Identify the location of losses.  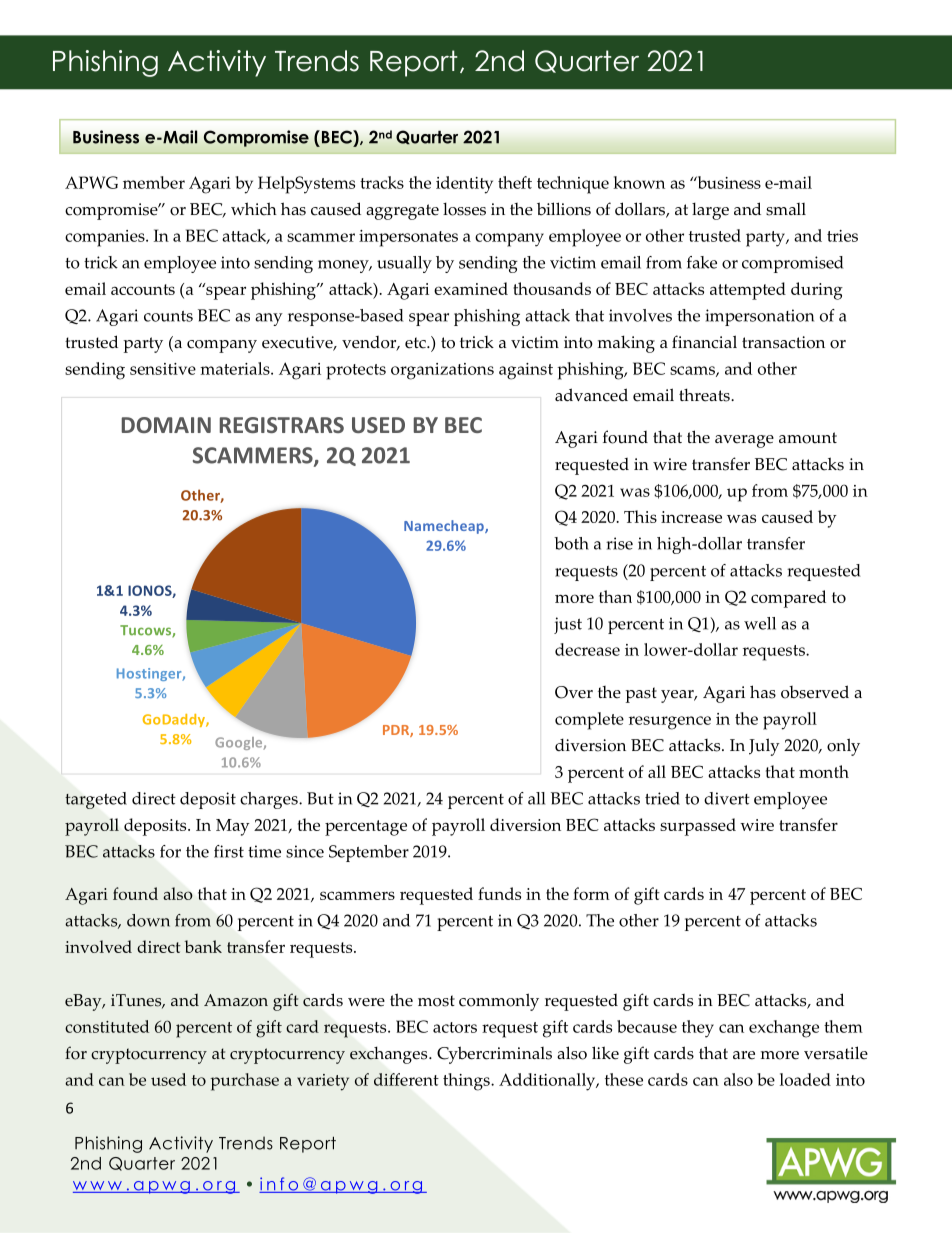
(464, 209).
